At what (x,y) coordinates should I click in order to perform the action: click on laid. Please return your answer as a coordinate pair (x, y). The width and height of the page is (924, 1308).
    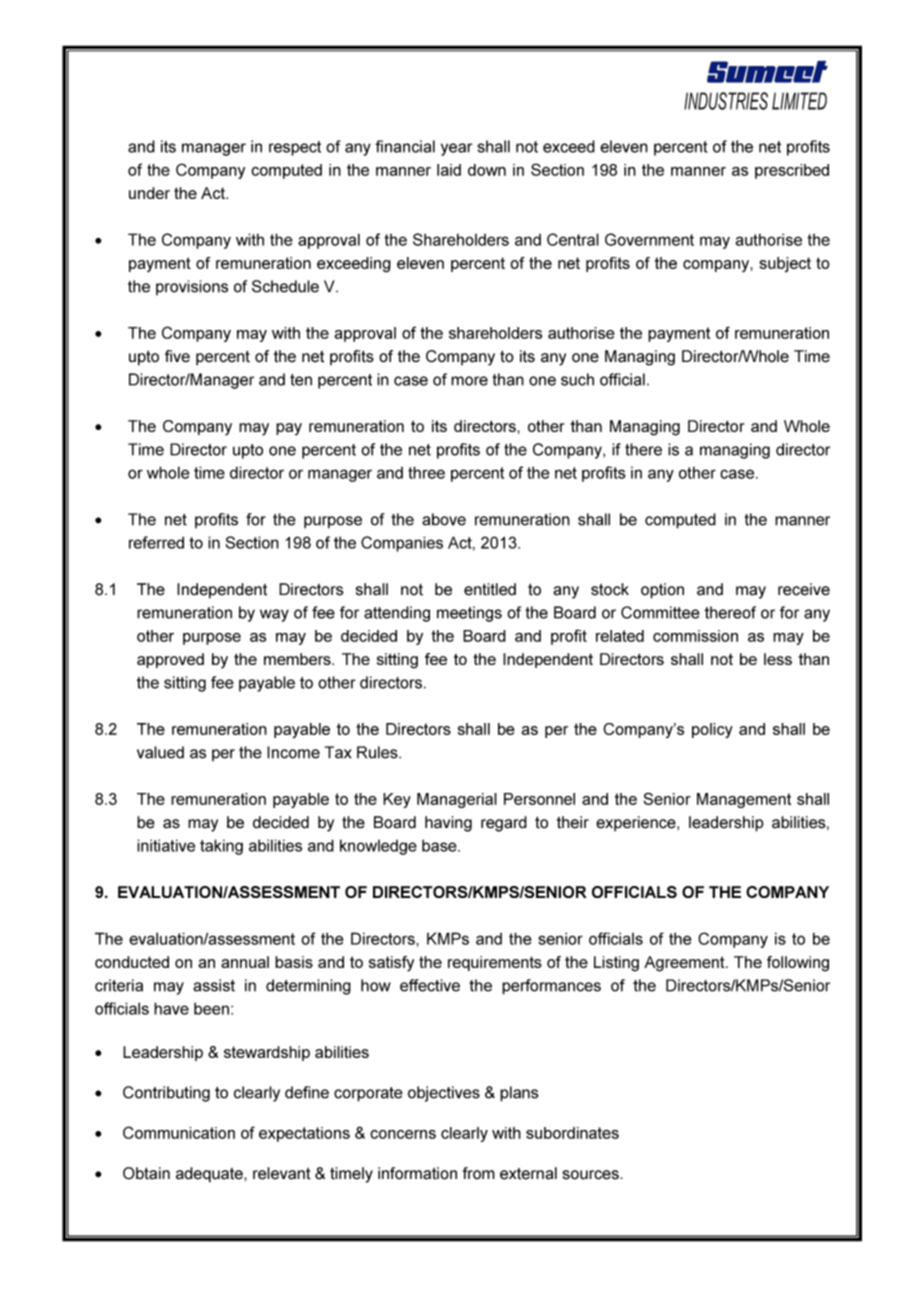
    Looking at the image, I should click on (449, 170).
